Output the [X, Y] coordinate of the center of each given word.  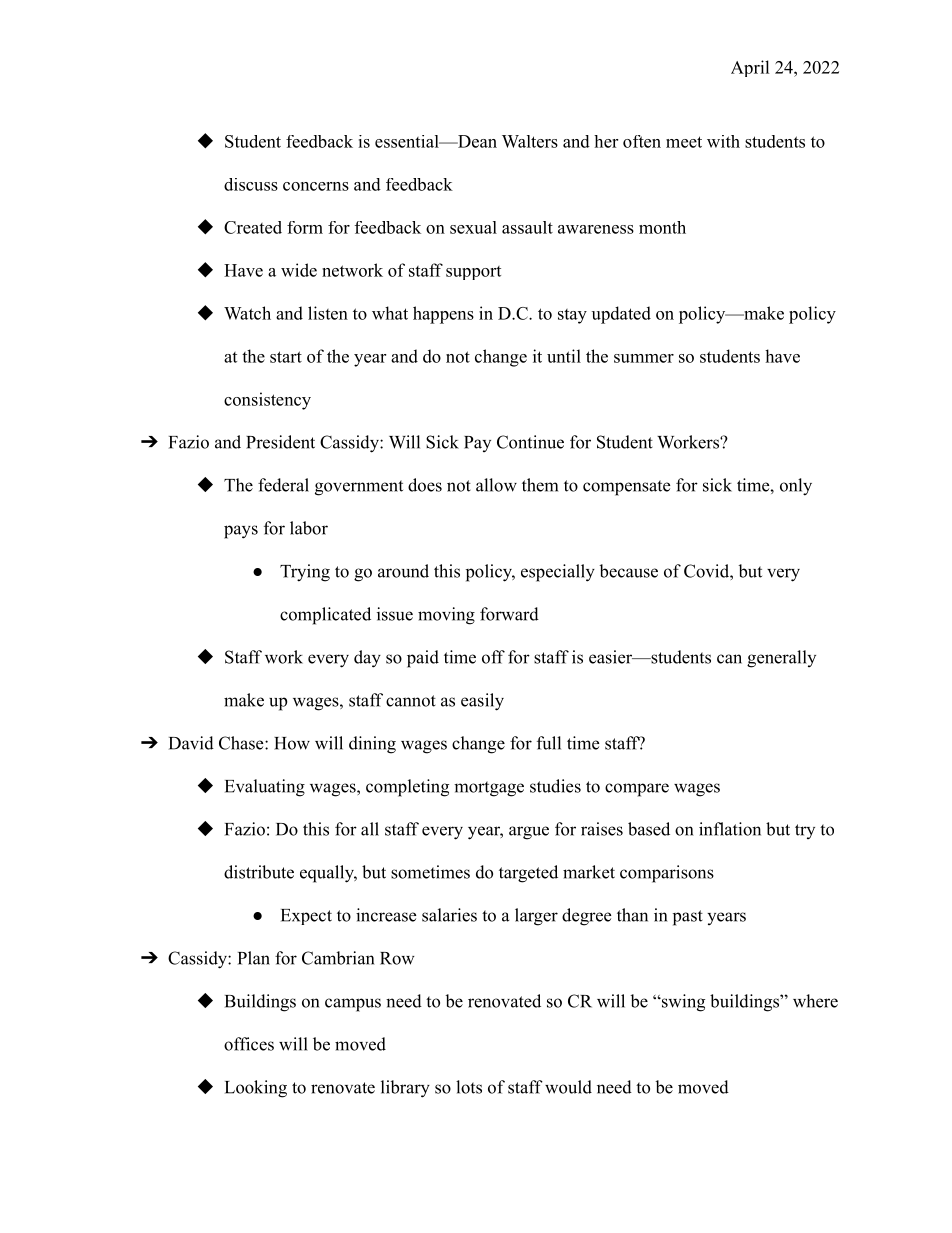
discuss [251, 184]
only [796, 487]
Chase [242, 743]
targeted [528, 874]
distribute [259, 872]
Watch [247, 313]
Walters [530, 141]
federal [283, 485]
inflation [730, 829]
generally [781, 659]
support [473, 273]
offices [249, 1044]
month [662, 227]
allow [496, 485]
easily [482, 702]
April [750, 68]
